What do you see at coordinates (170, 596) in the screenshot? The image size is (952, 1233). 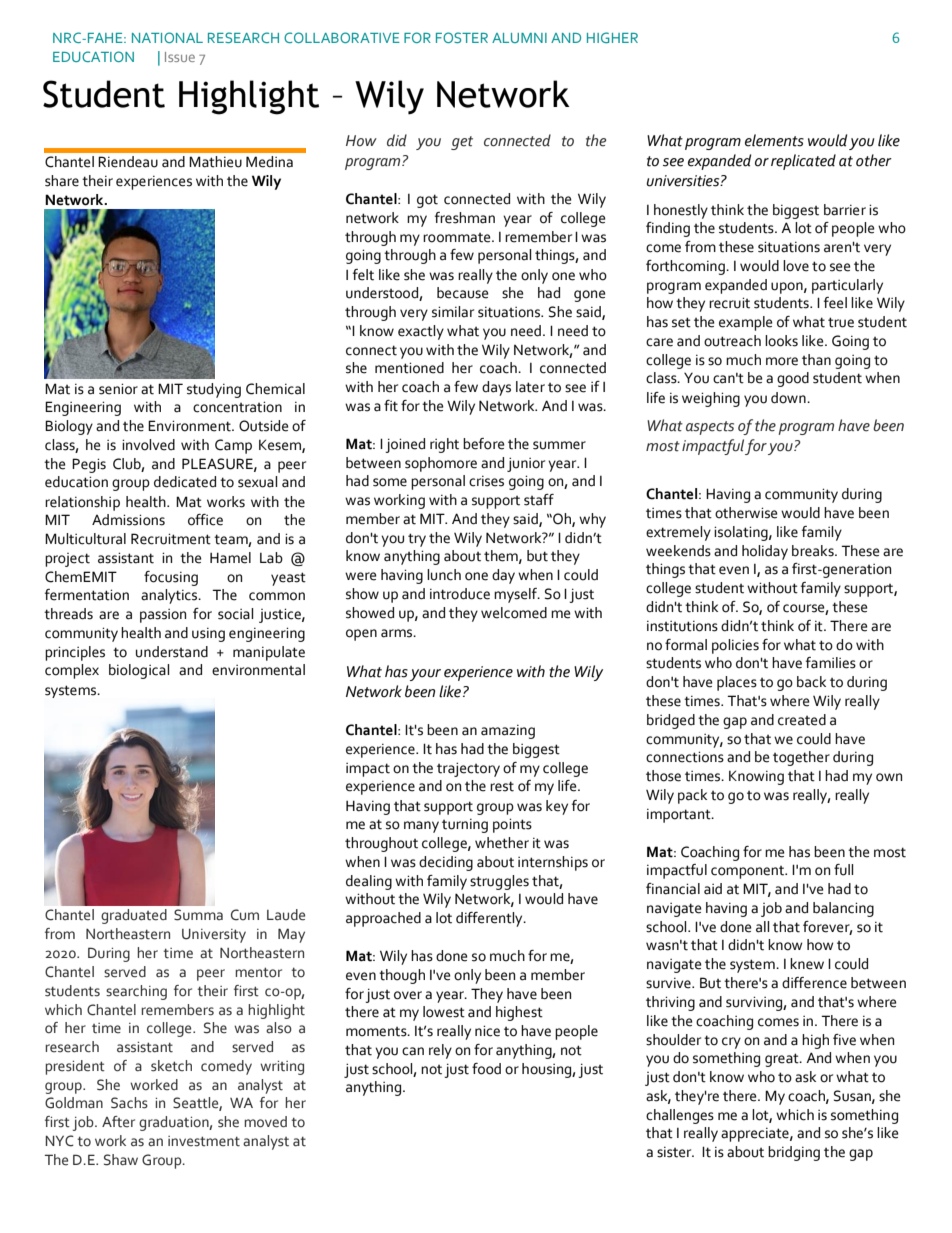 I see `analytics` at bounding box center [170, 596].
